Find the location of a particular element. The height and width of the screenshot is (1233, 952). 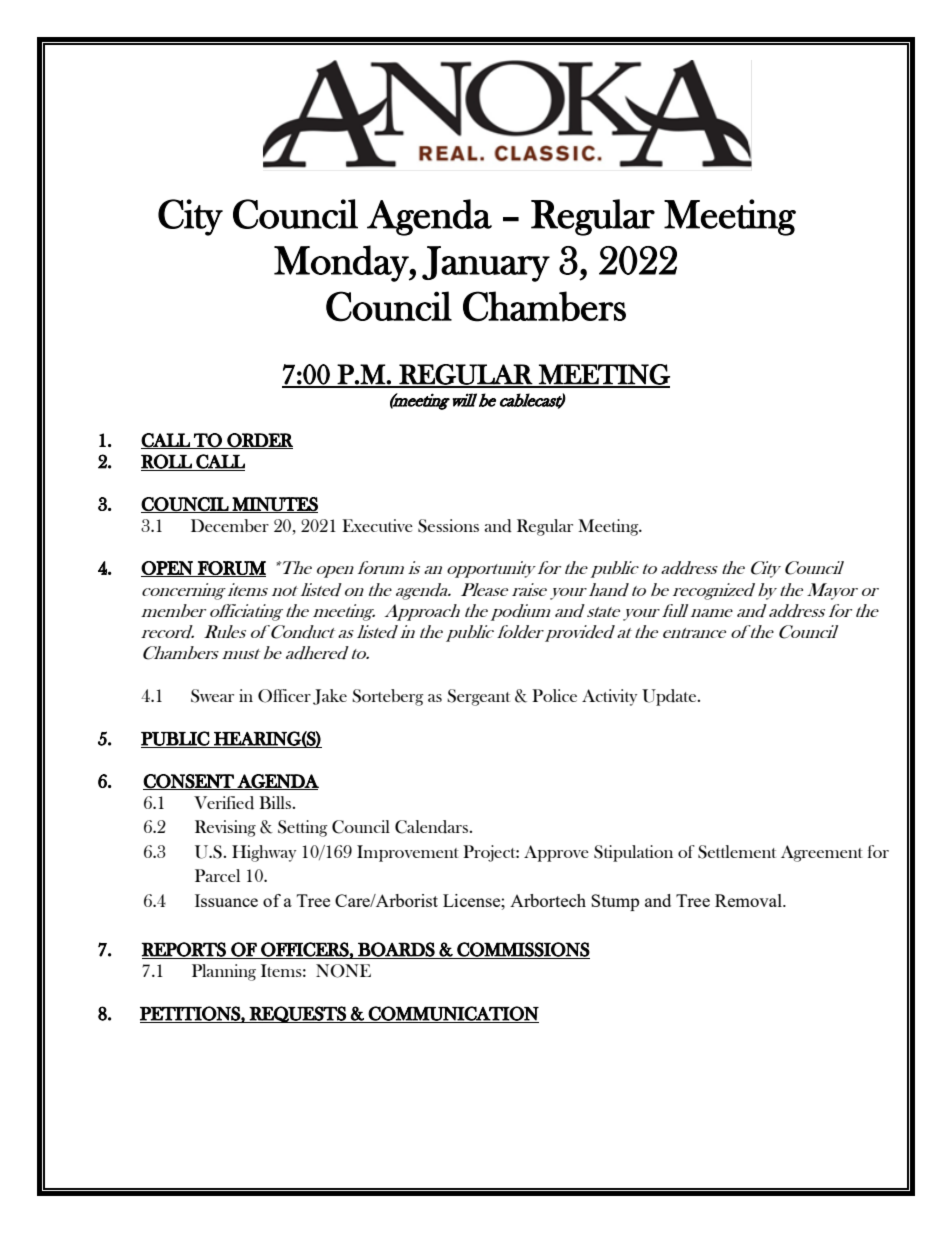

Swear is located at coordinates (212, 696).
